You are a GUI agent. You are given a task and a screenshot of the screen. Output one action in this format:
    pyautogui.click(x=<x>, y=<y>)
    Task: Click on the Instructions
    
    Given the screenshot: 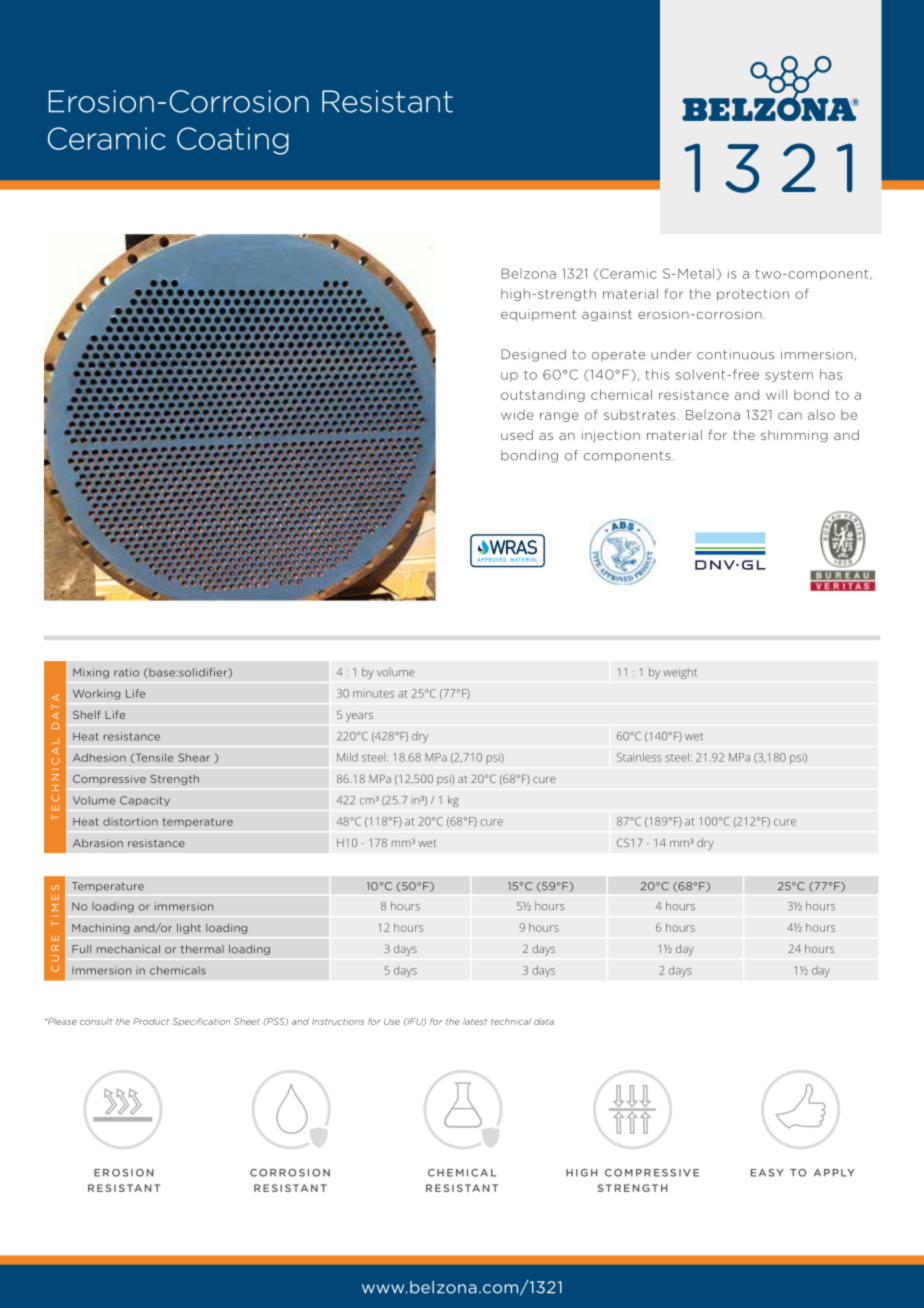 What is the action you would take?
    pyautogui.click(x=338, y=1021)
